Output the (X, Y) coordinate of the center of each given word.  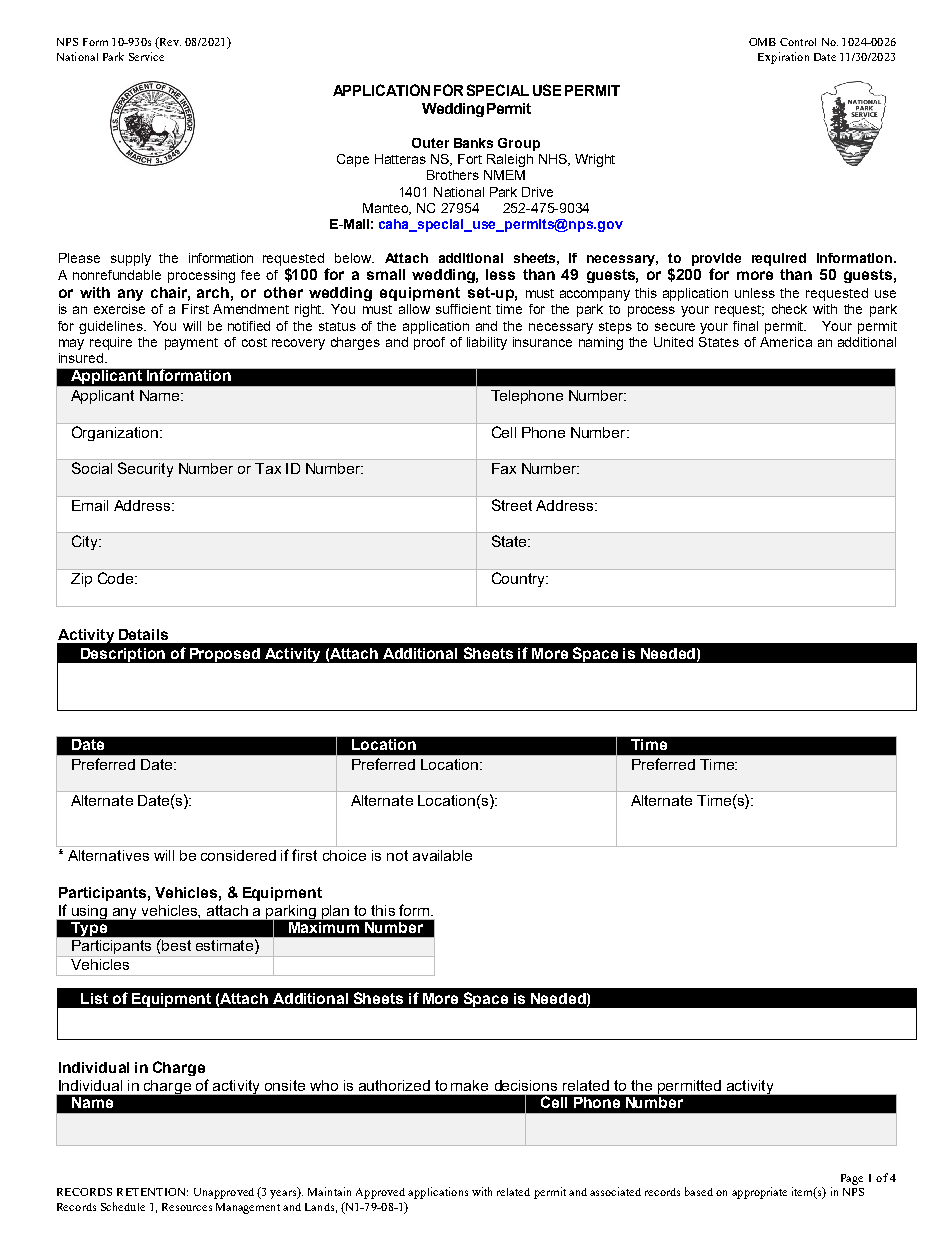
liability (487, 343)
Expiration (783, 58)
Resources (187, 1207)
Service (146, 56)
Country (519, 579)
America (786, 342)
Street (512, 505)
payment (191, 344)
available (442, 855)
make (469, 1085)
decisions (526, 1085)
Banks (473, 143)
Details (143, 634)
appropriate (759, 1193)
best (175, 945)
